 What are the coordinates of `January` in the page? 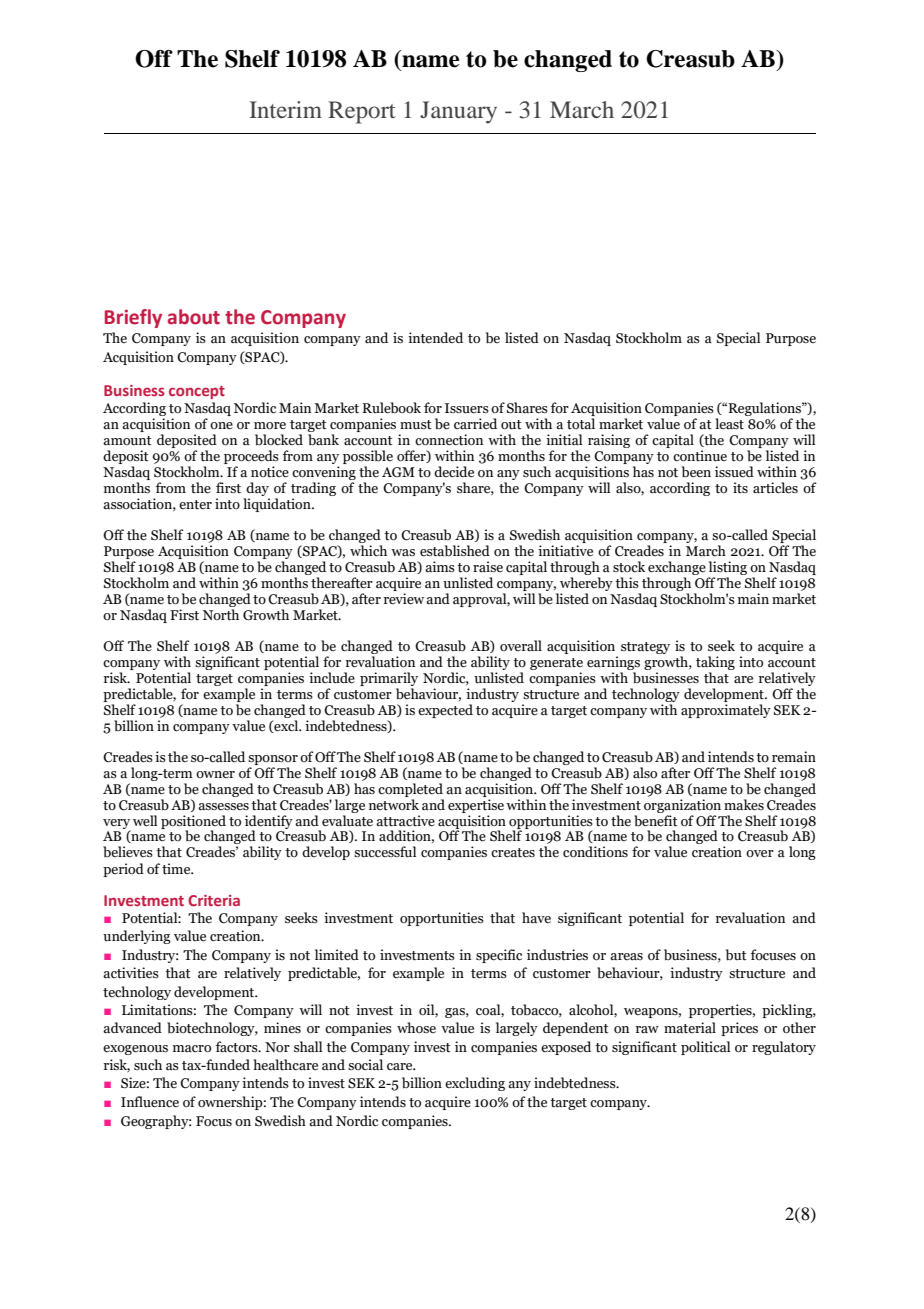 It's located at (458, 112).
